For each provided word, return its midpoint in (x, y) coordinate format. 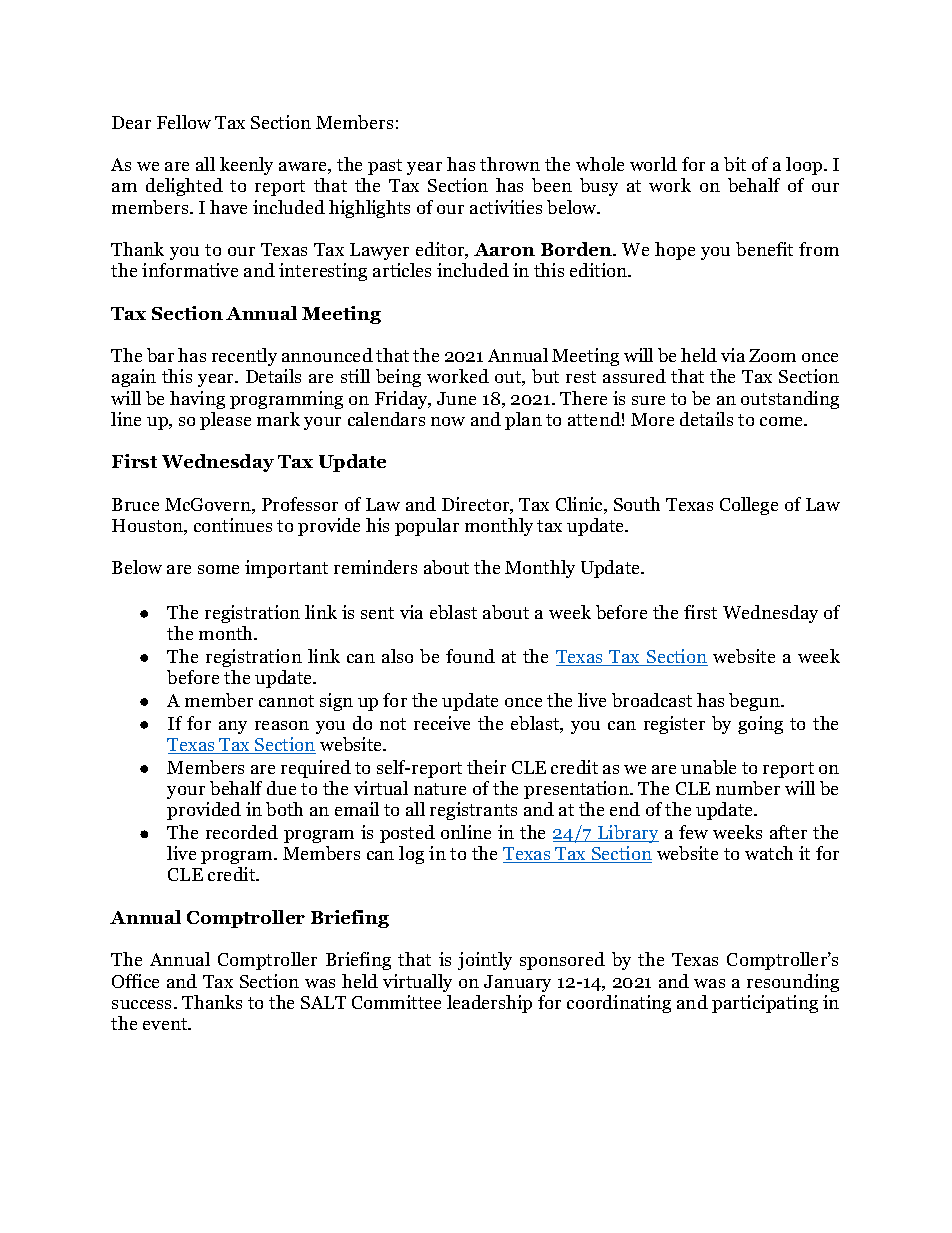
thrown (510, 164)
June (456, 398)
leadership (489, 1004)
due (281, 788)
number (748, 788)
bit (735, 164)
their (486, 767)
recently (244, 357)
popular (427, 527)
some (218, 569)
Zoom (772, 355)
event (166, 1024)
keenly (246, 166)
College (749, 506)
